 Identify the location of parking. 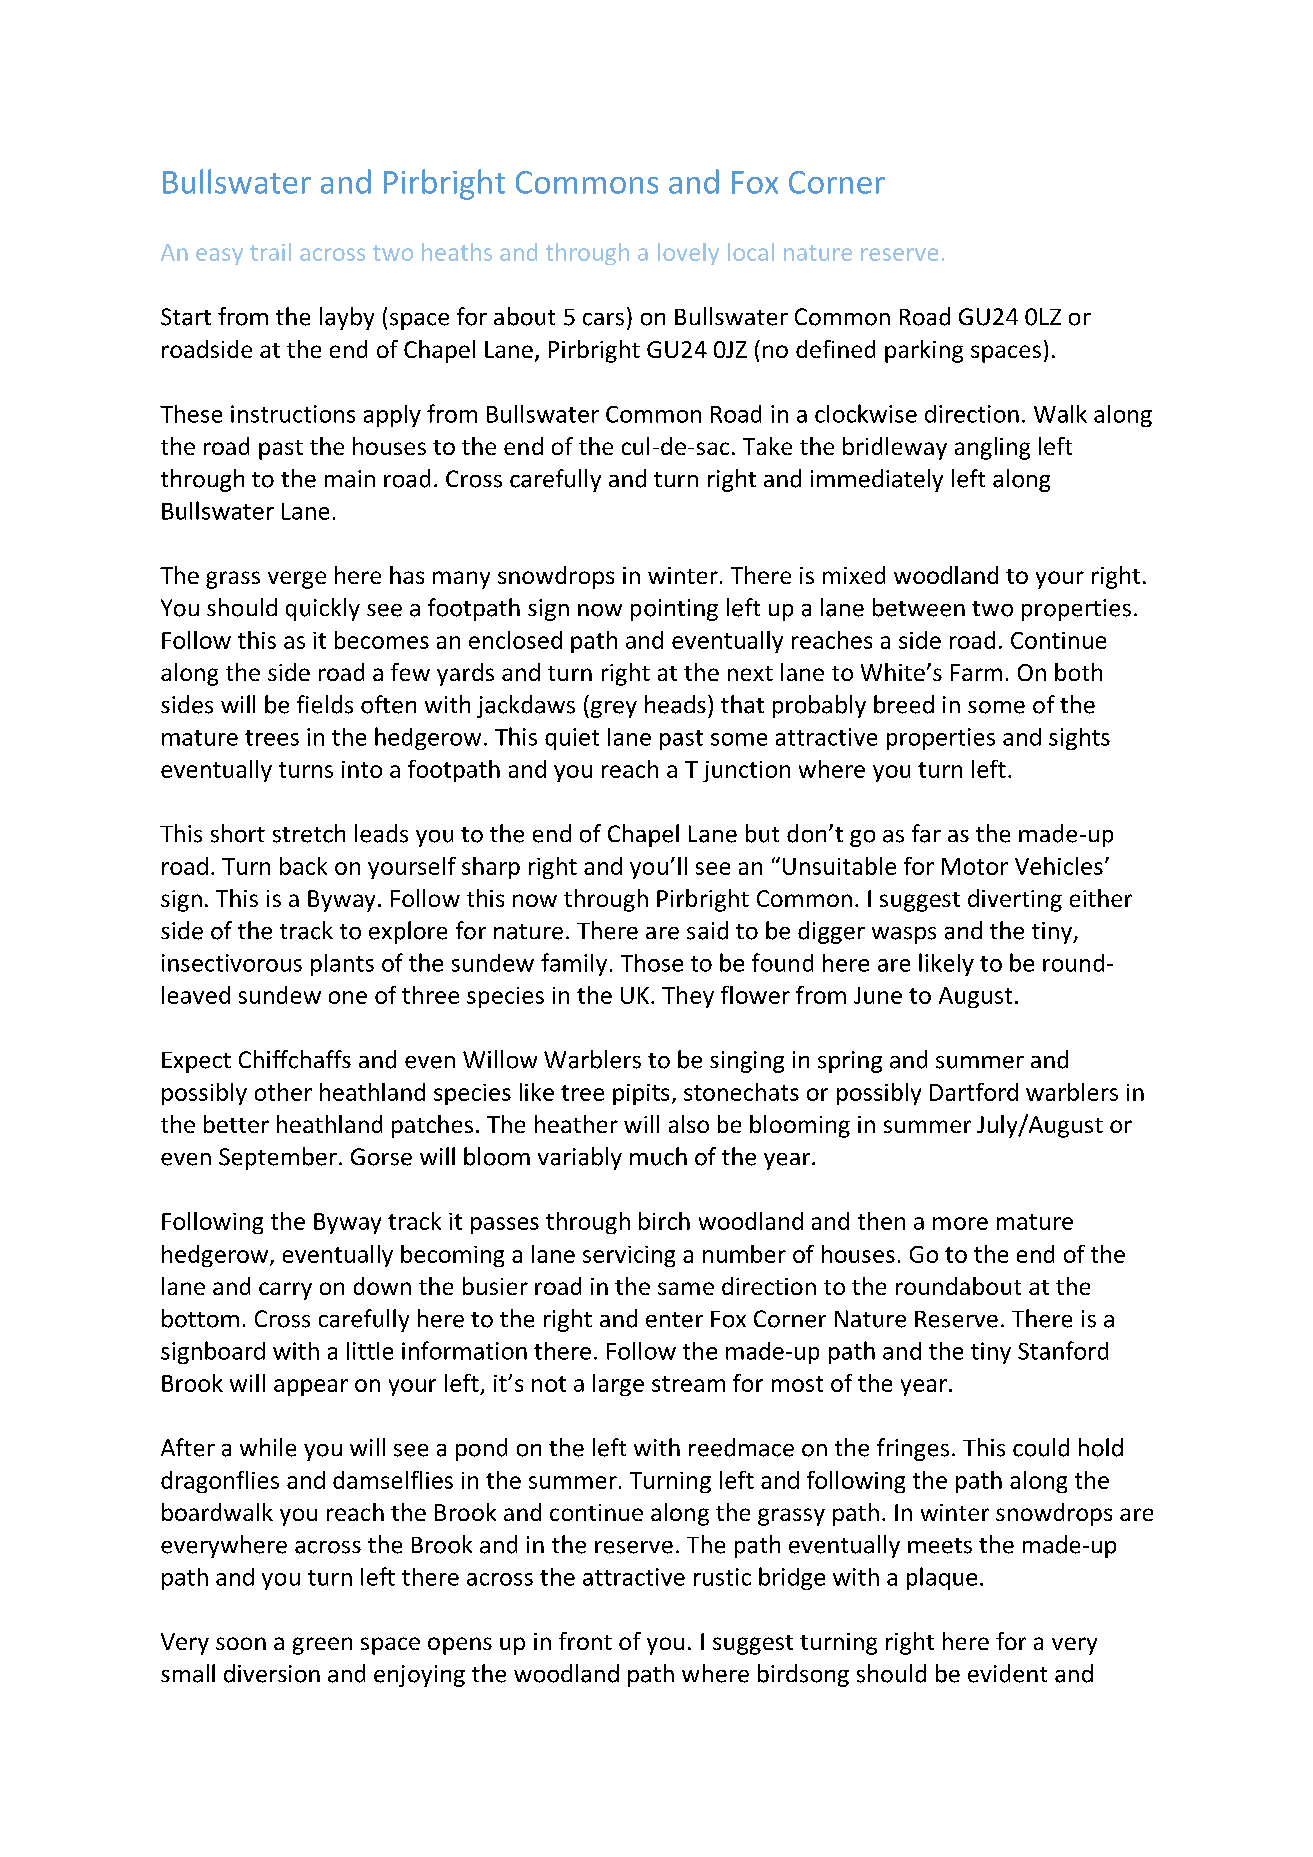
(924, 351).
